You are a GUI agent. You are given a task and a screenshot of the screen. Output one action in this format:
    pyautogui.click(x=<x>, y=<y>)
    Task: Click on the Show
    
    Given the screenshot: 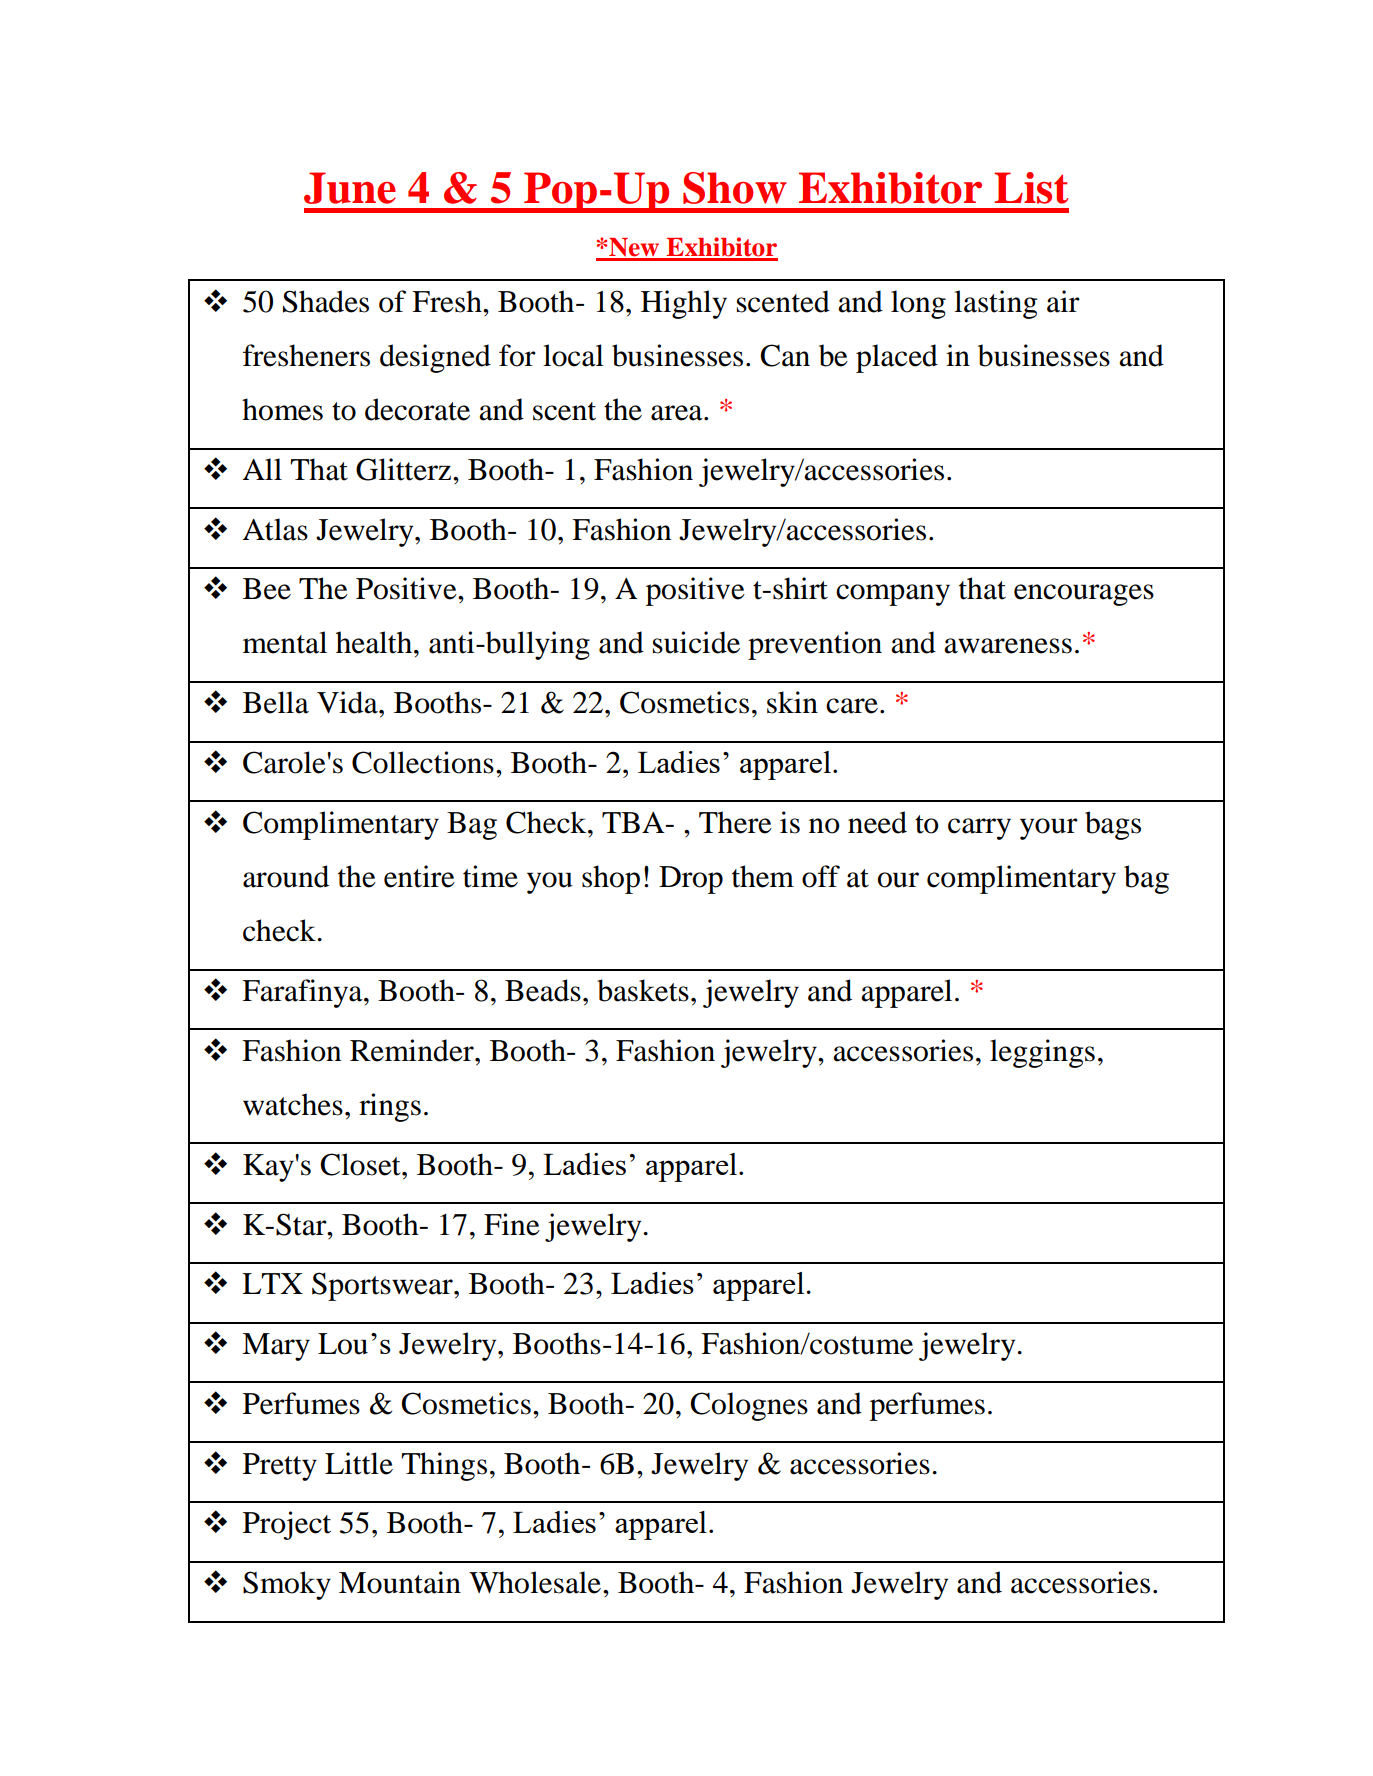 What is the action you would take?
    pyautogui.click(x=735, y=188)
